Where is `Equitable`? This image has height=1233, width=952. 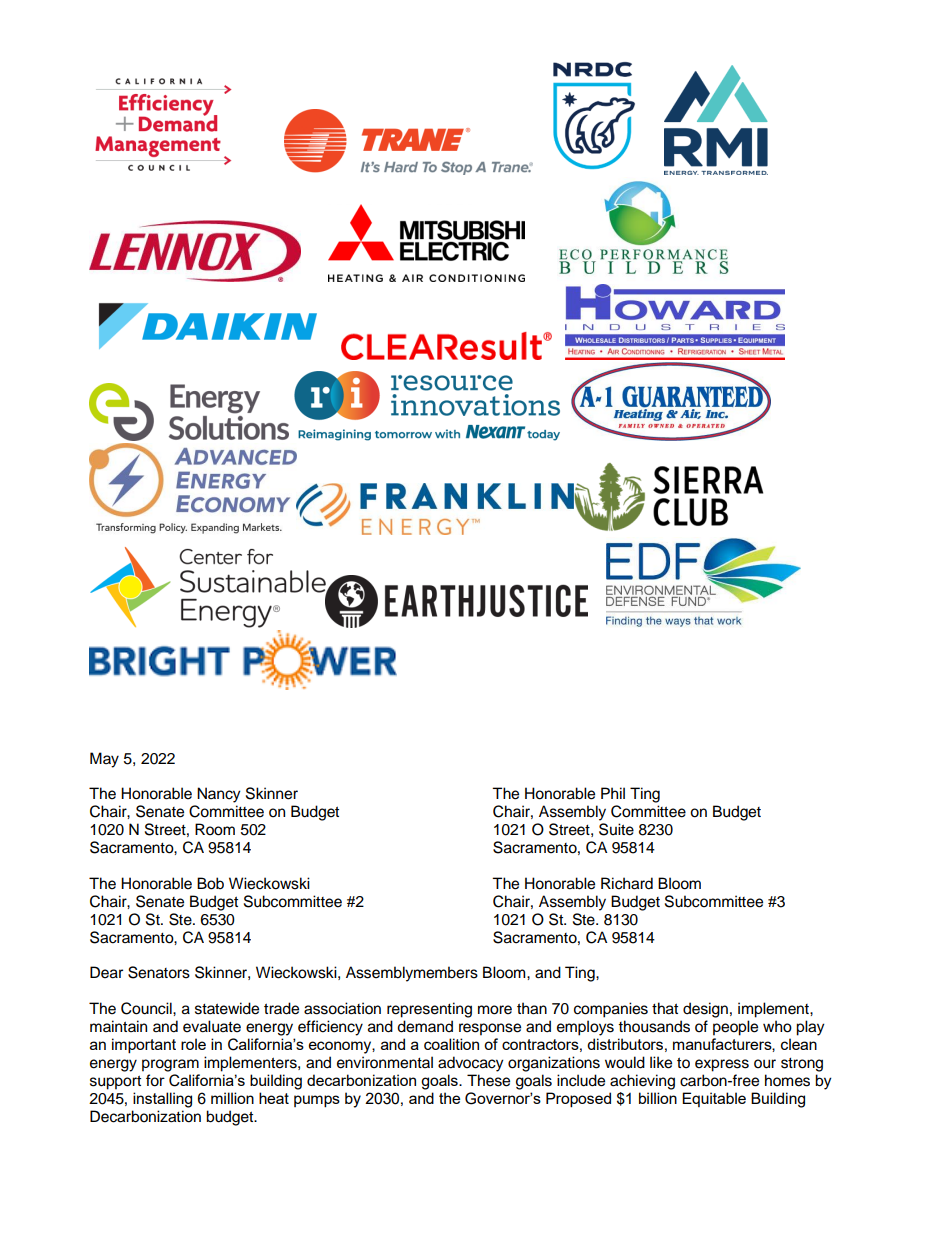 Equitable is located at coordinates (714, 1099).
